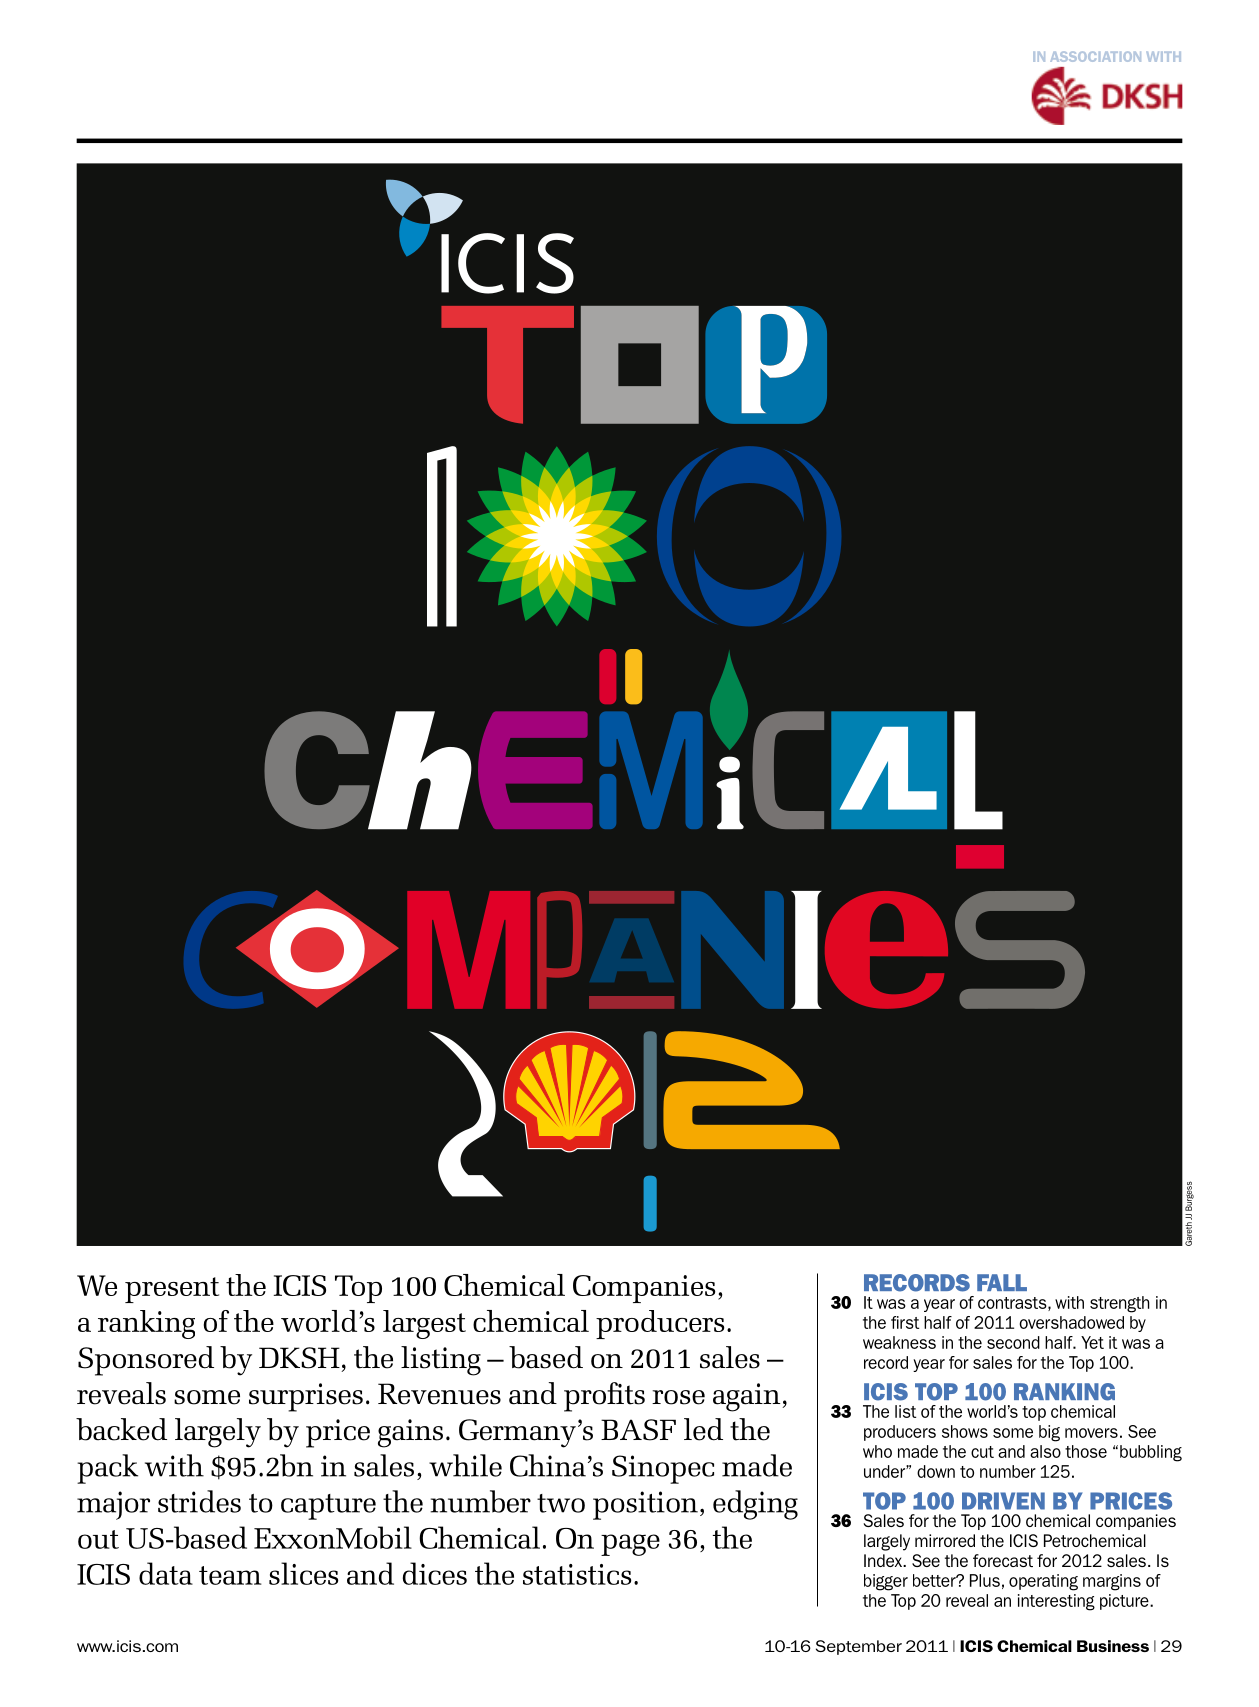 Image resolution: width=1259 pixels, height=1707 pixels. What do you see at coordinates (577, 1574) in the document?
I see `statistics` at bounding box center [577, 1574].
